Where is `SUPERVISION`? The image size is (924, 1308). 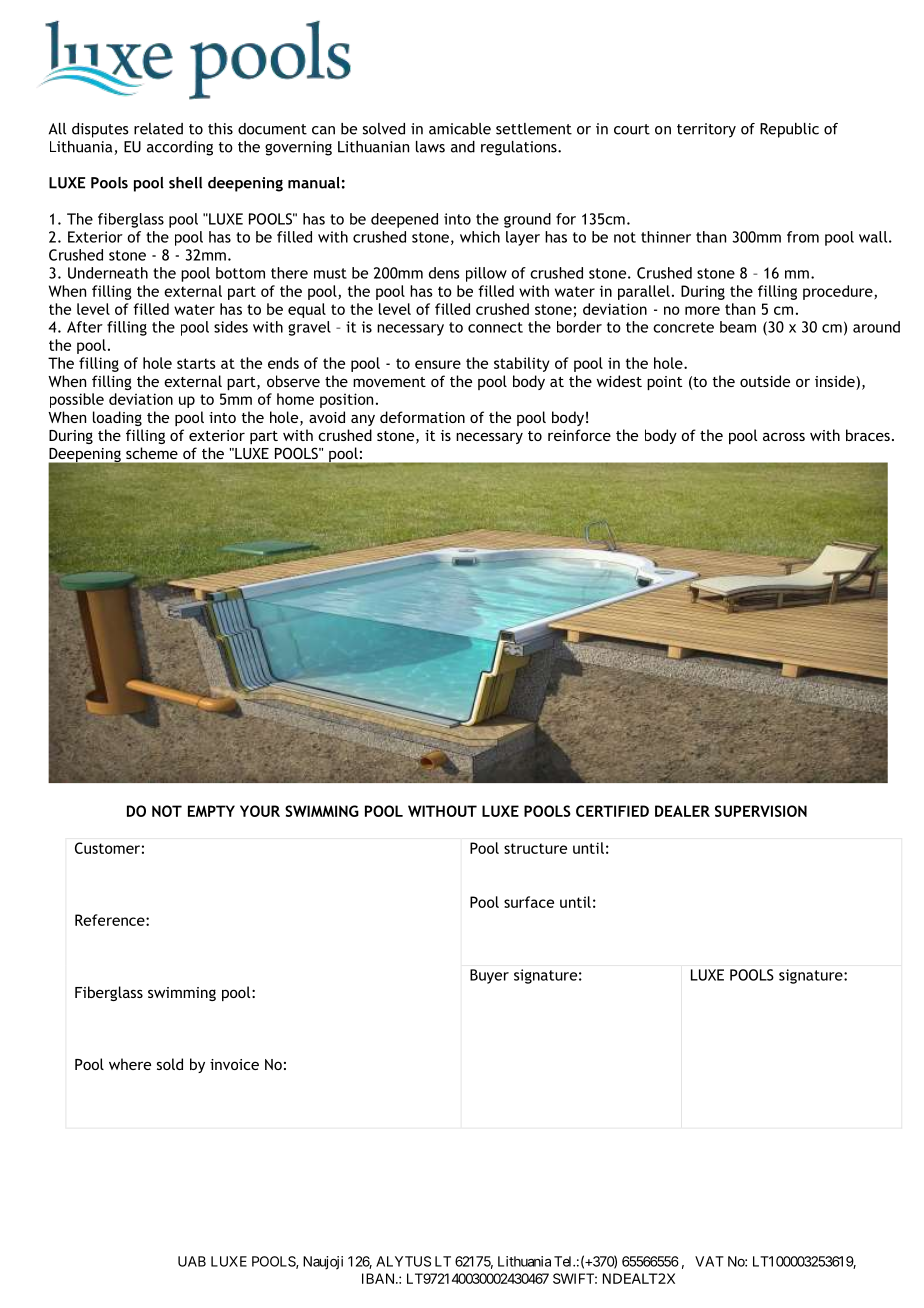 SUPERVISION is located at coordinates (761, 811).
